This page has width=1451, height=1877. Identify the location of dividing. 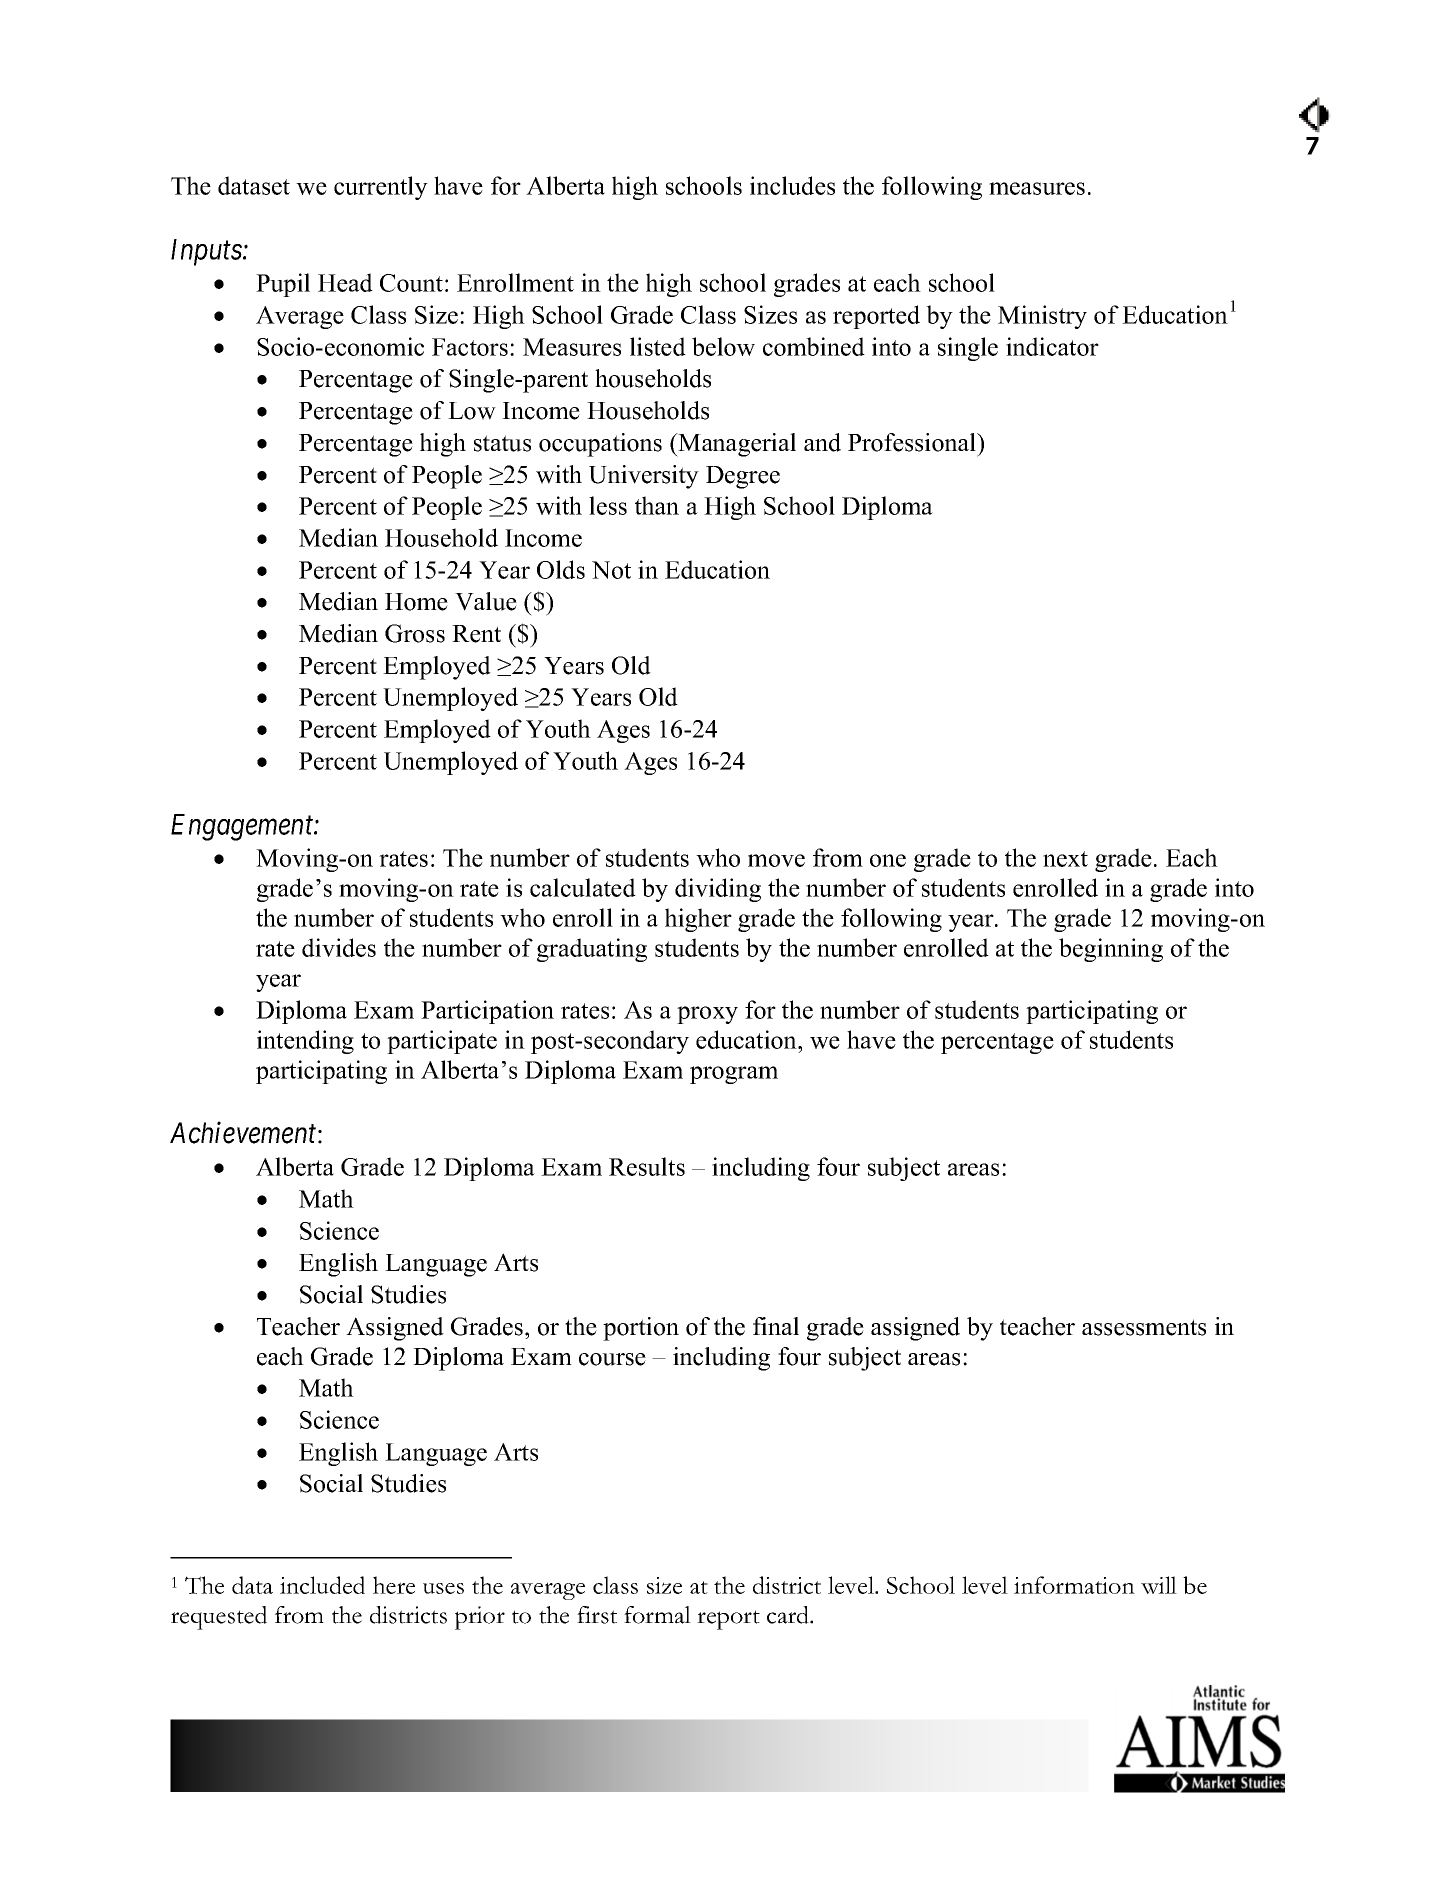
(718, 890).
